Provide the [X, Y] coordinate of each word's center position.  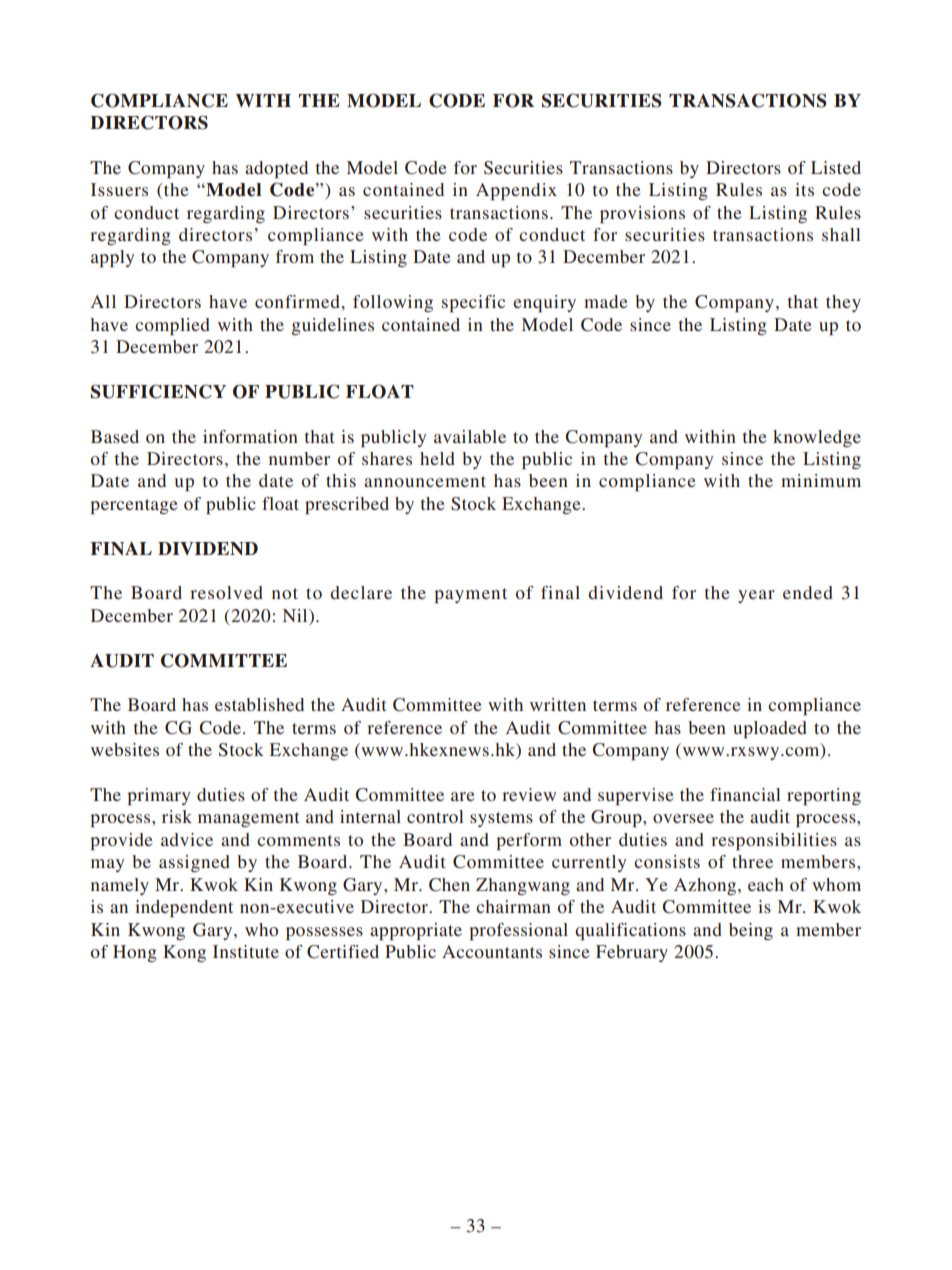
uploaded [770, 729]
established [259, 704]
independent [184, 908]
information [250, 436]
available [470, 436]
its [804, 189]
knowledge [817, 438]
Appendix [516, 191]
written [558, 704]
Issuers [119, 189]
